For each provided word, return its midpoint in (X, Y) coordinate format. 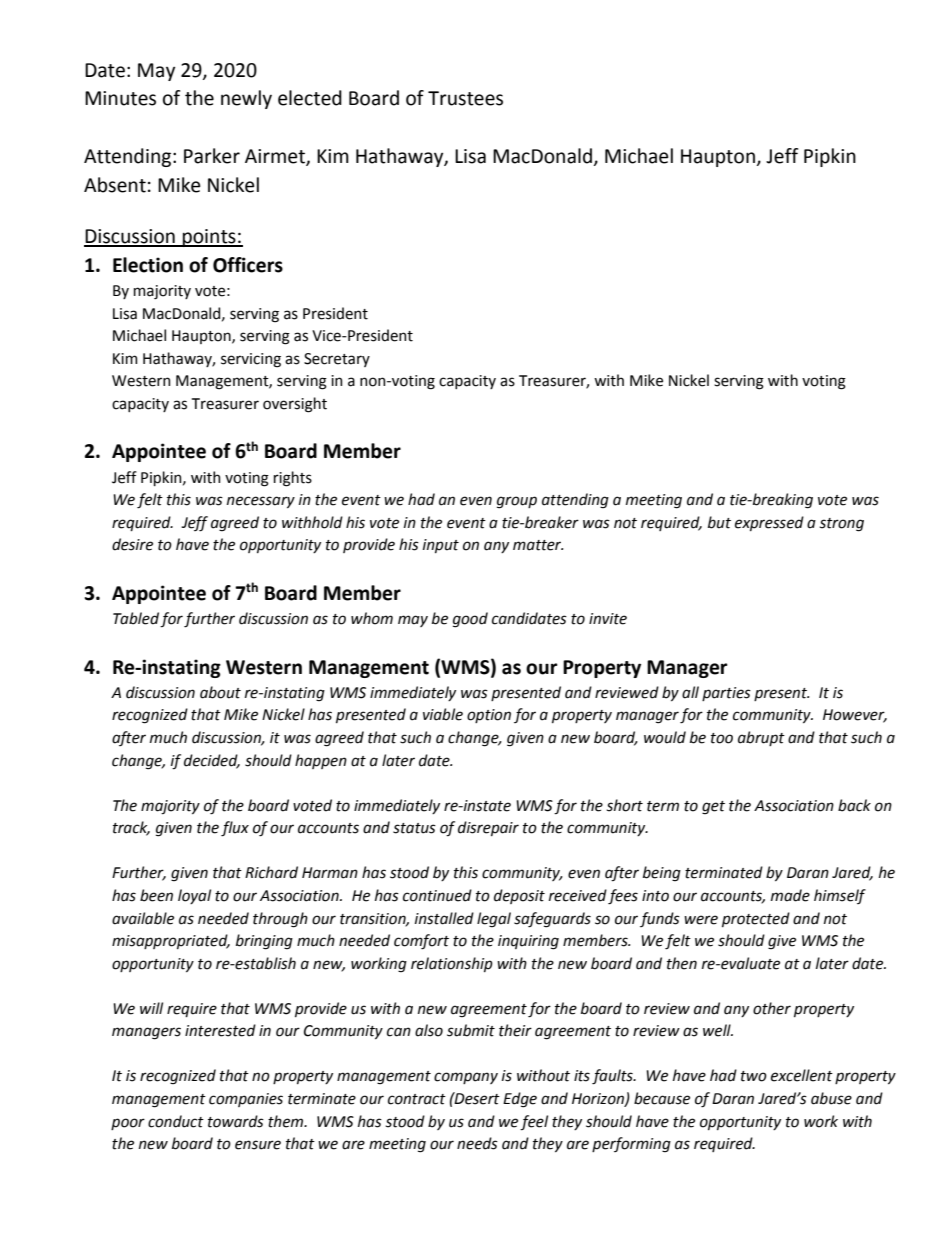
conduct (176, 1121)
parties (726, 694)
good (470, 620)
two (754, 1076)
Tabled (137, 619)
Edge (520, 1100)
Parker (212, 156)
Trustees (465, 98)
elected (310, 98)
